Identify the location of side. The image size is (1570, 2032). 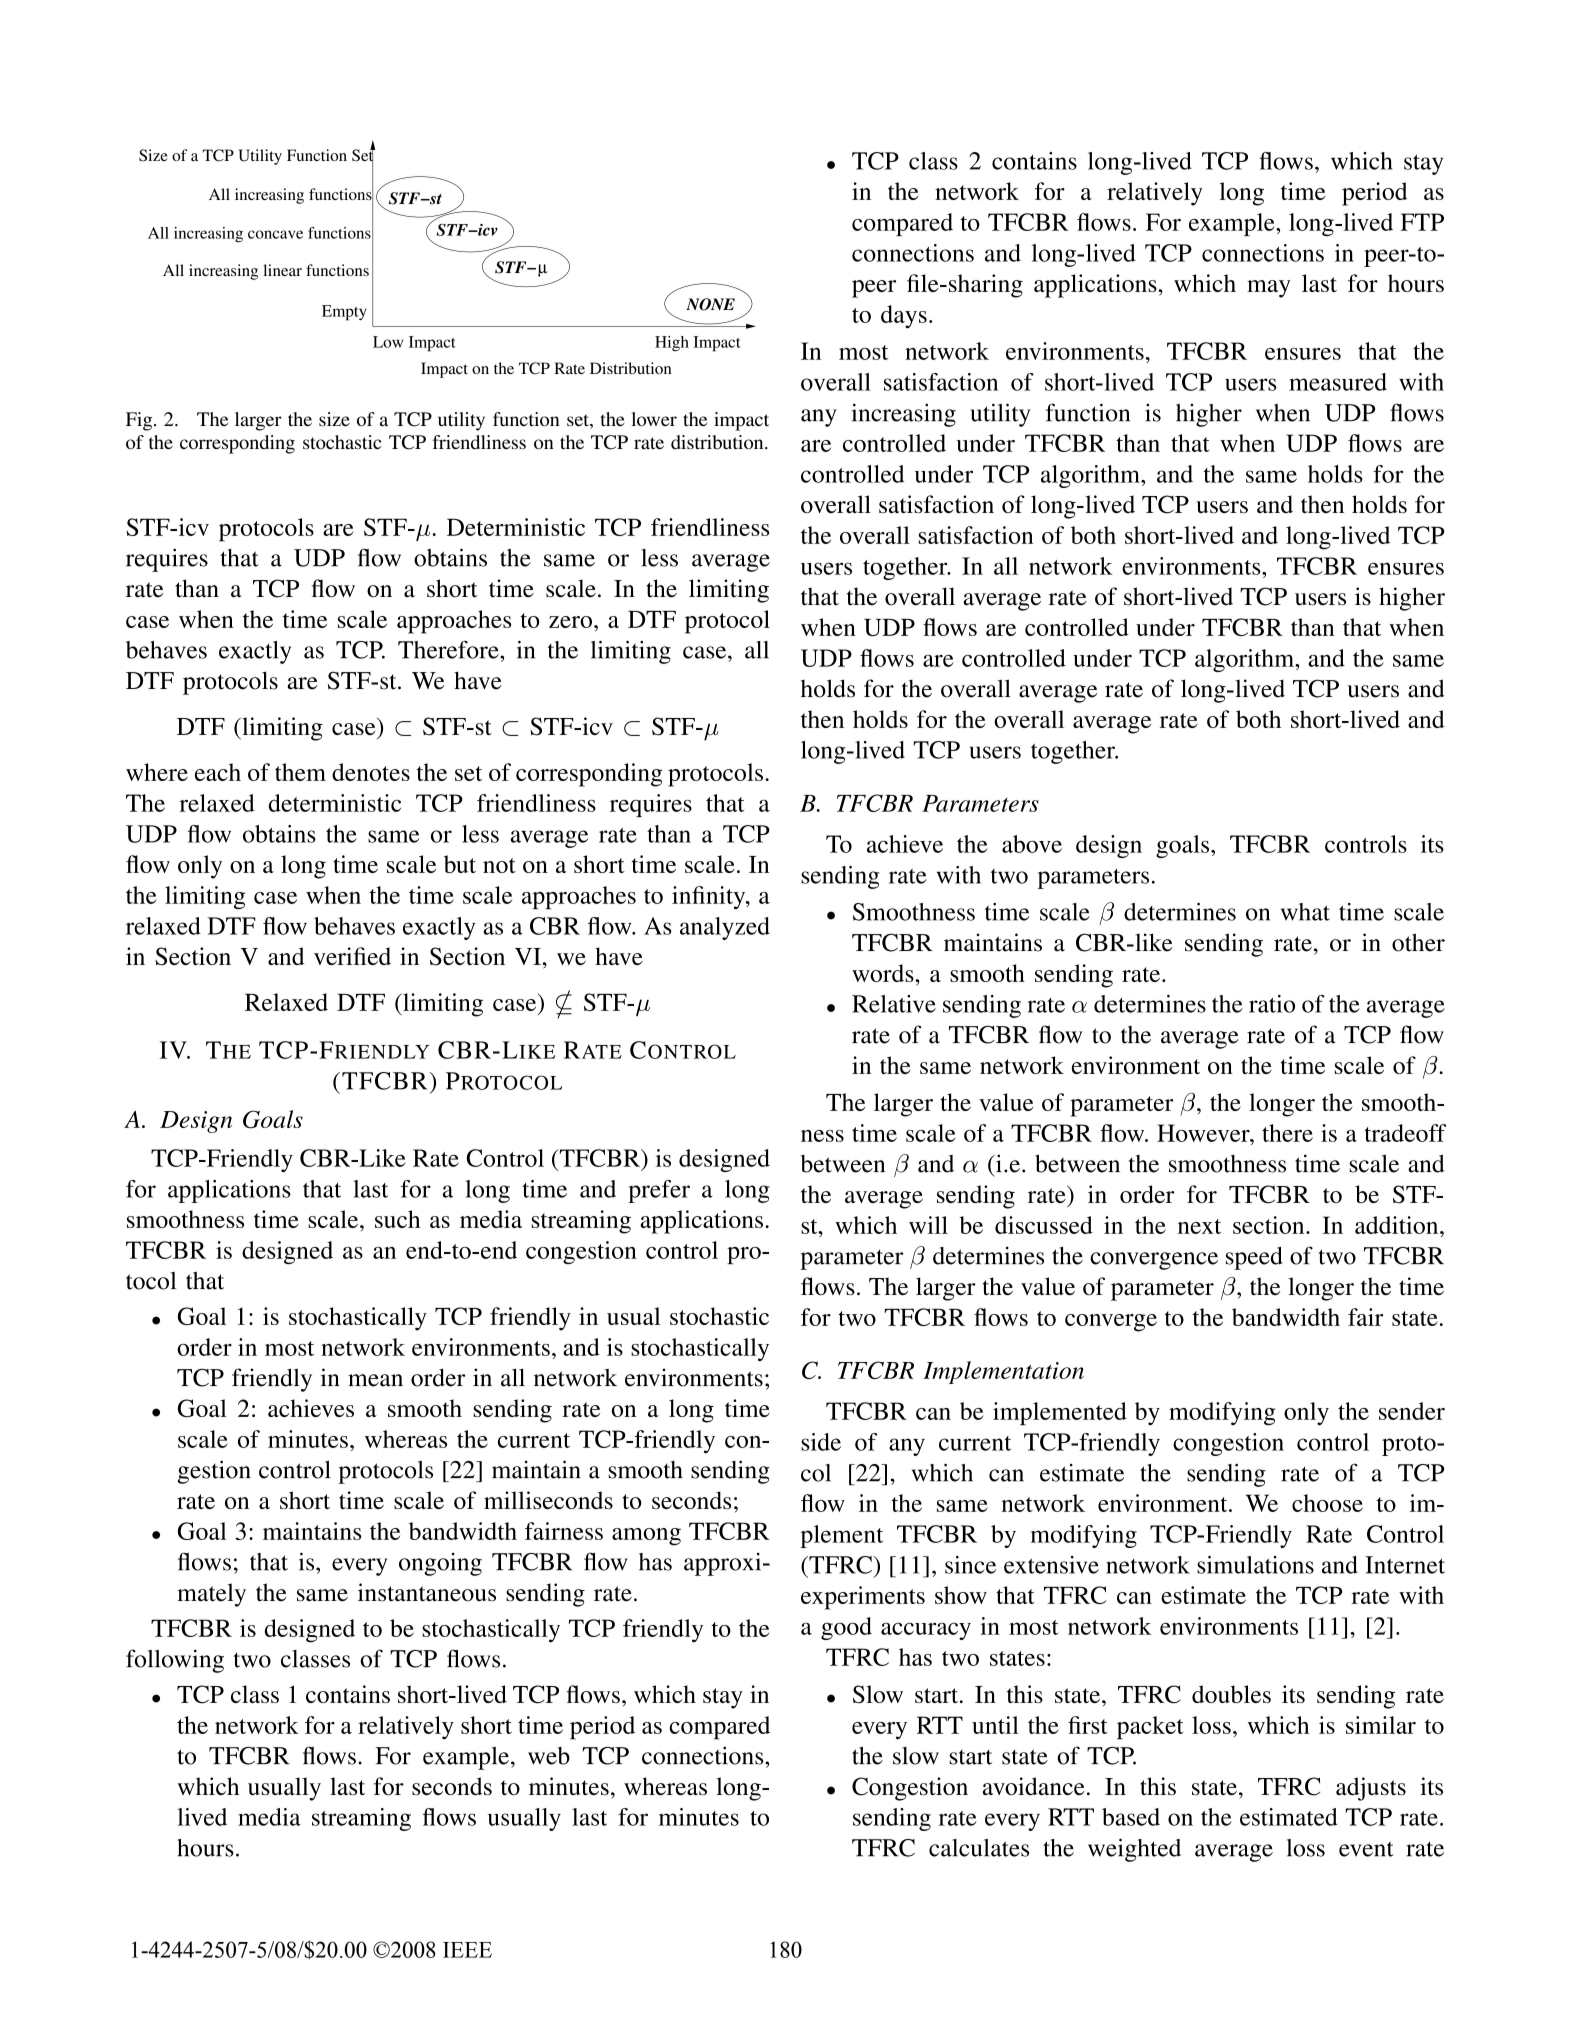
(821, 1442).
